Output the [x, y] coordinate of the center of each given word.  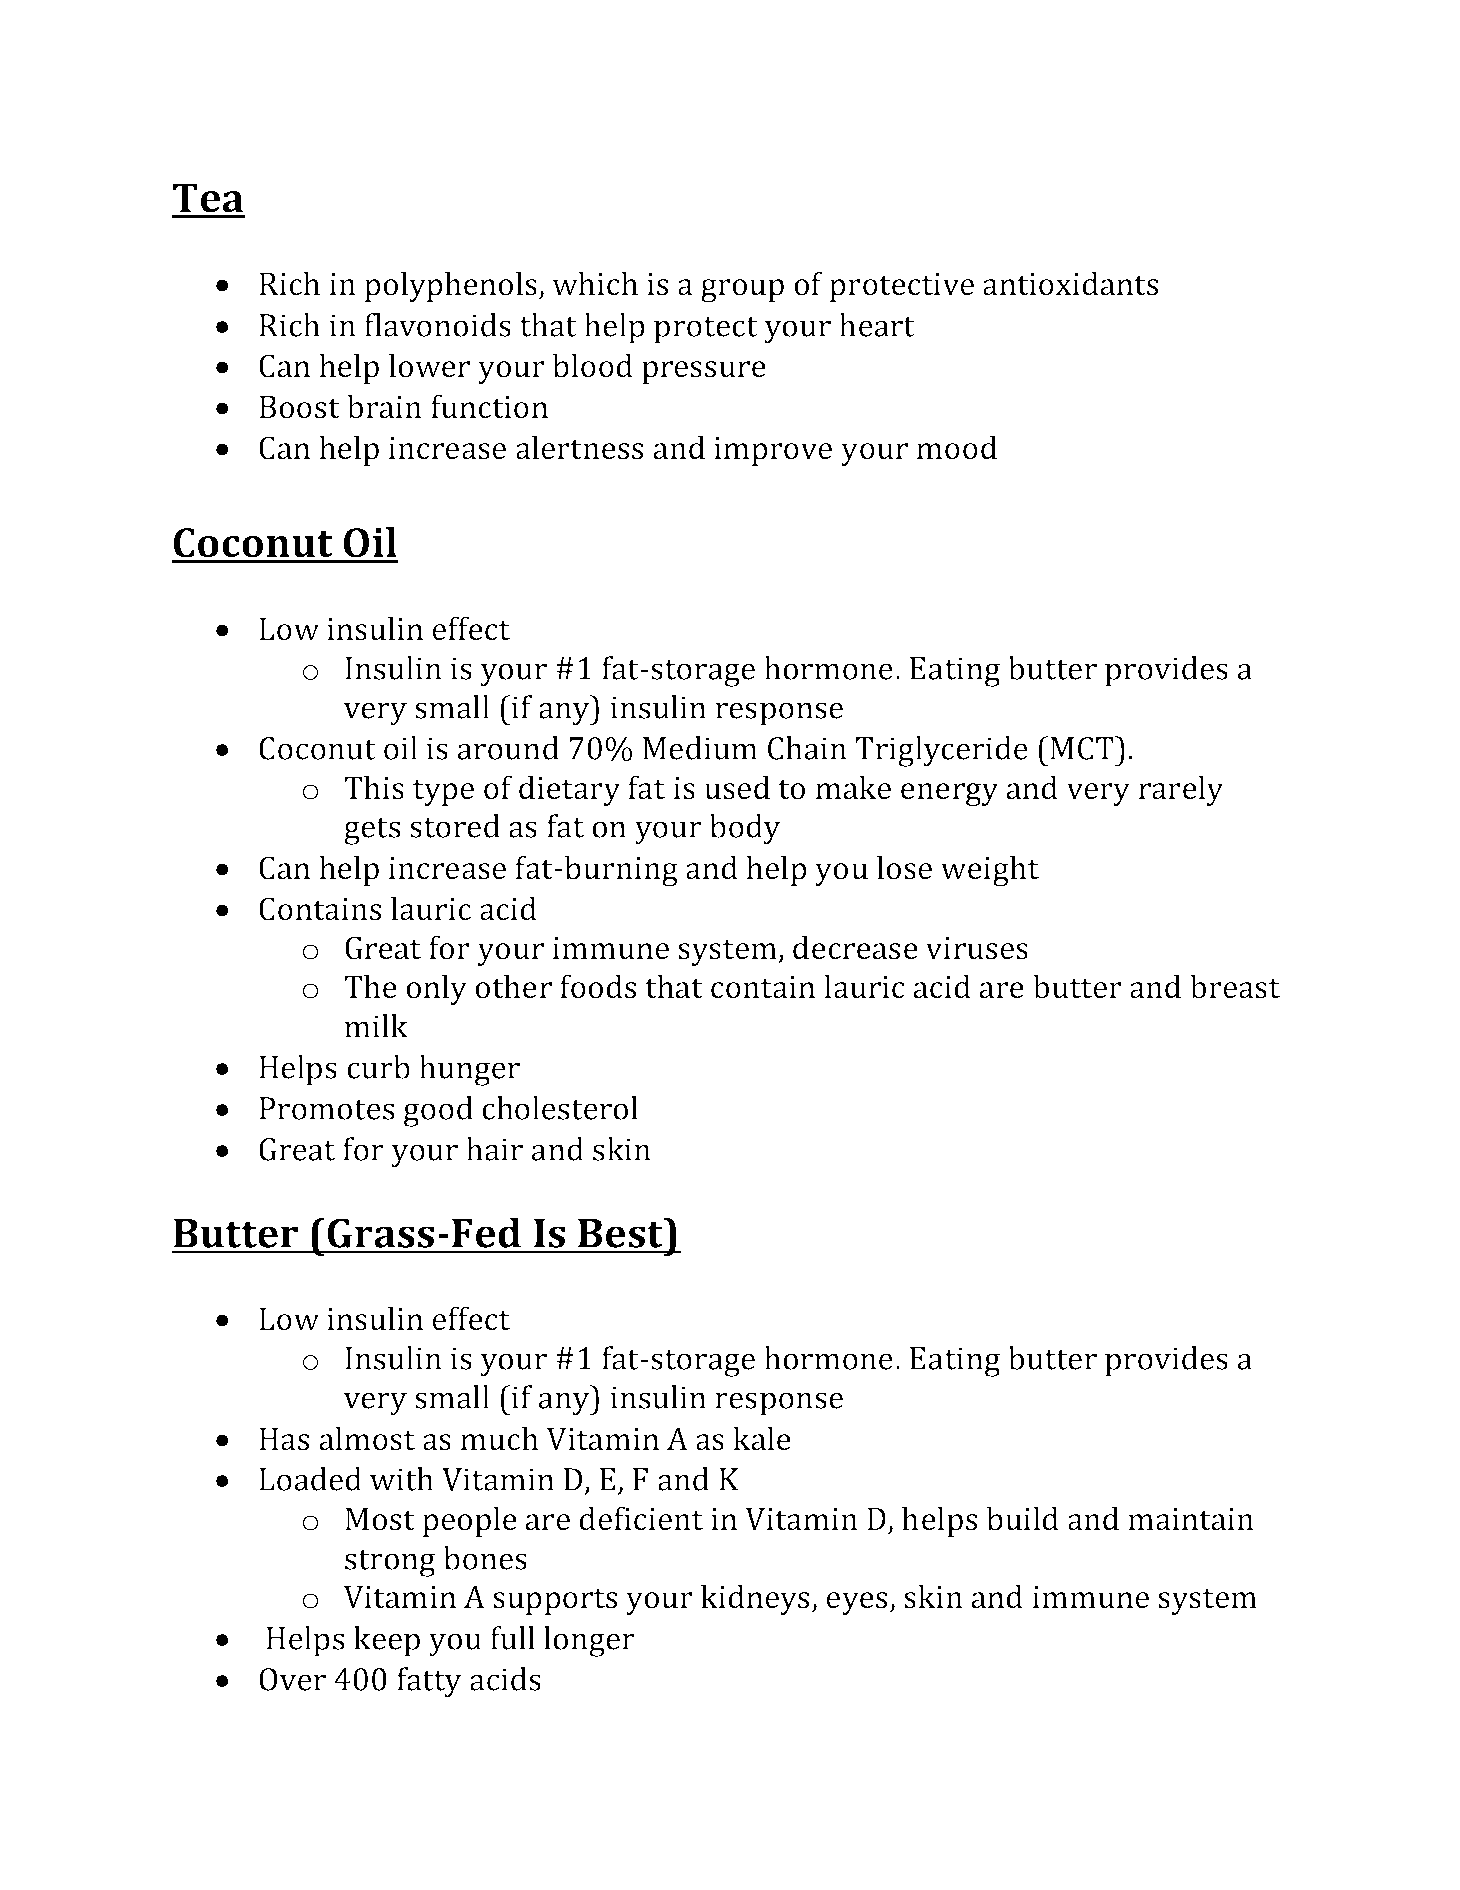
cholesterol [560, 1108]
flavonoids [438, 325]
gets [372, 831]
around [508, 748]
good [438, 1111]
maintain [1191, 1519]
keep [387, 1641]
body [745, 829]
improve [773, 451]
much [500, 1438]
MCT [1083, 748]
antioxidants [1070, 283]
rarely [1181, 790]
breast [1235, 986]
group [742, 291]
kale [762, 1438]
